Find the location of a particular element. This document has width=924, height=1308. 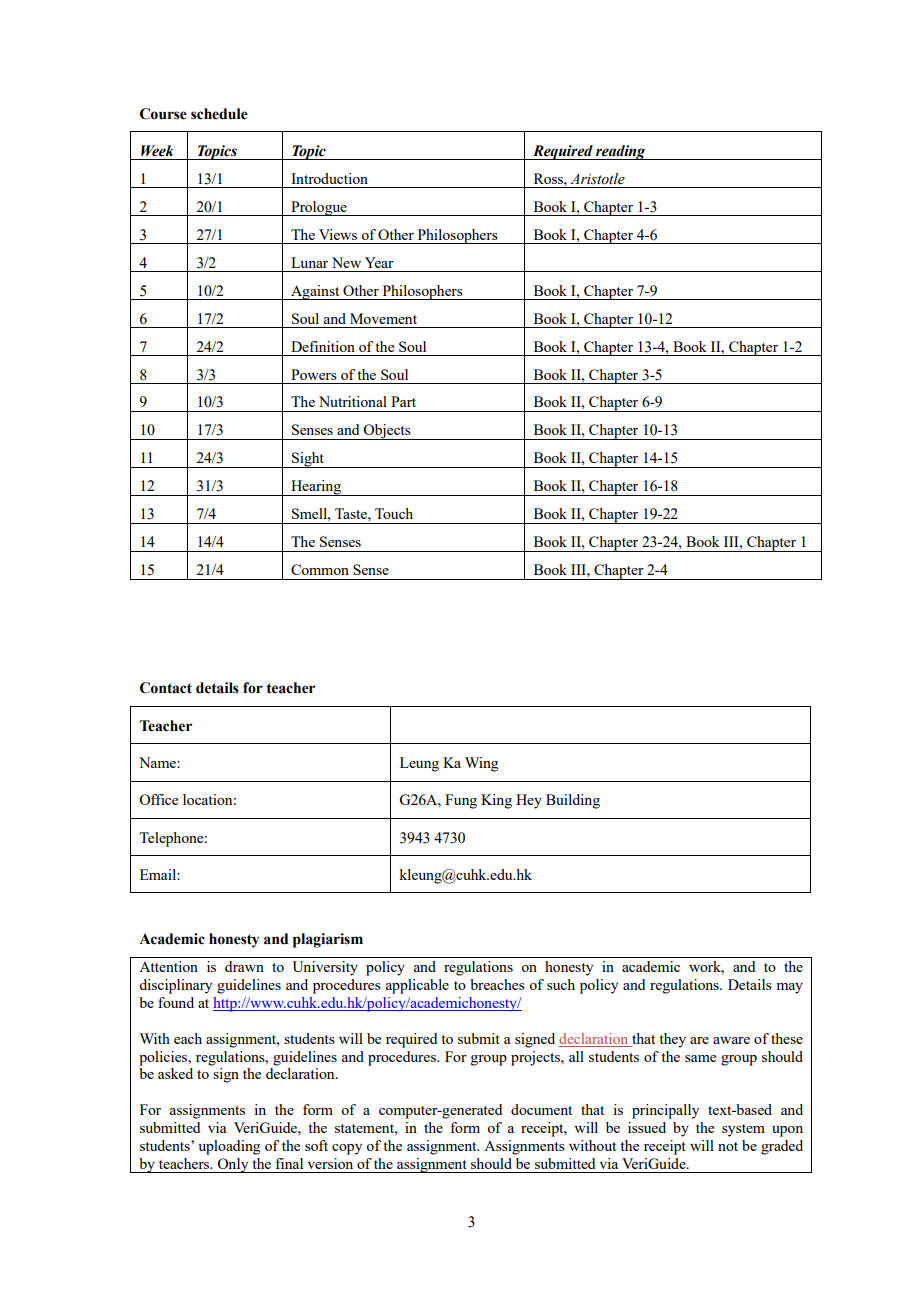

reading is located at coordinates (621, 152).
